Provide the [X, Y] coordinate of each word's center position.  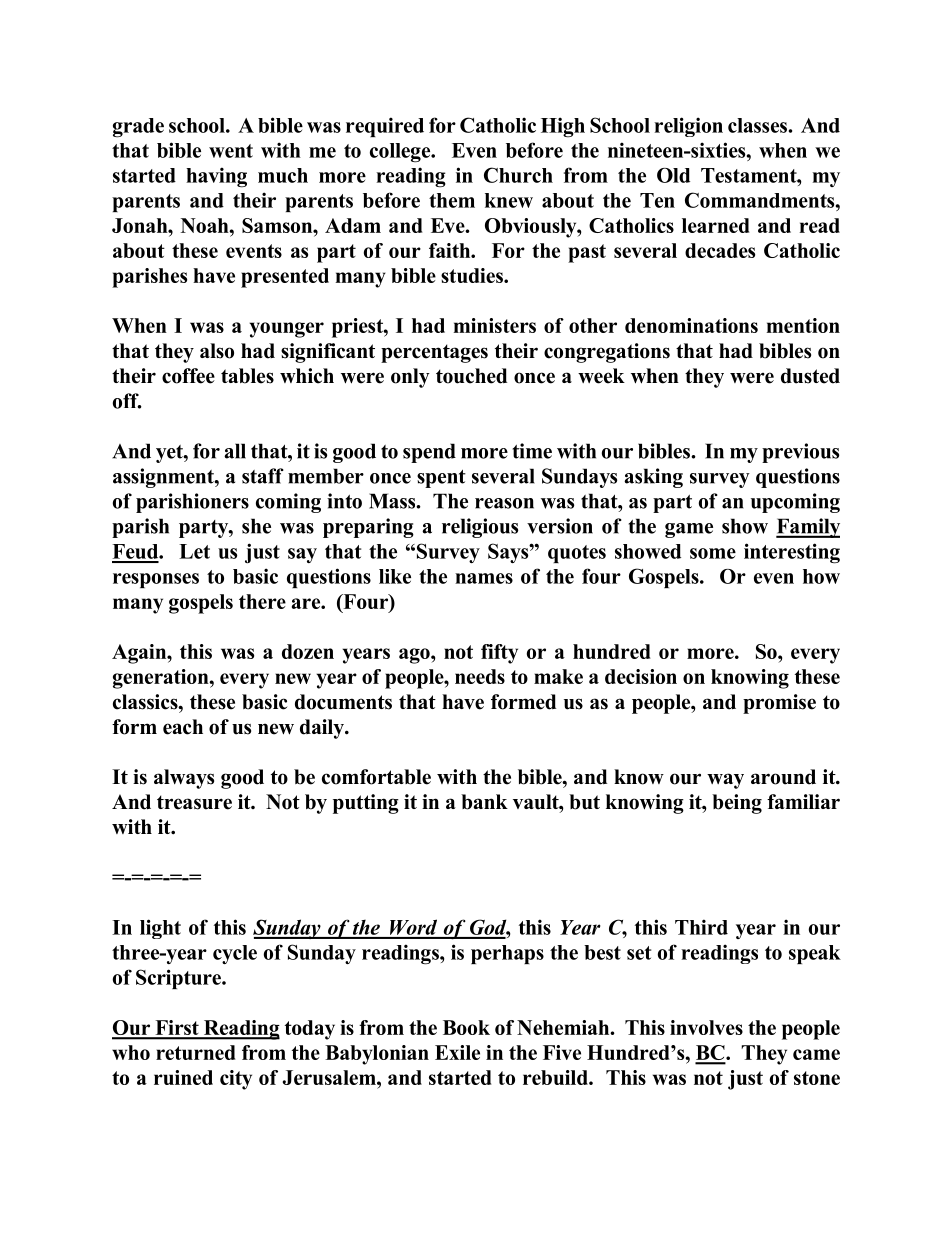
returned [196, 1052]
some [713, 553]
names [484, 578]
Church [518, 175]
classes [757, 125]
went [231, 151]
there [262, 601]
